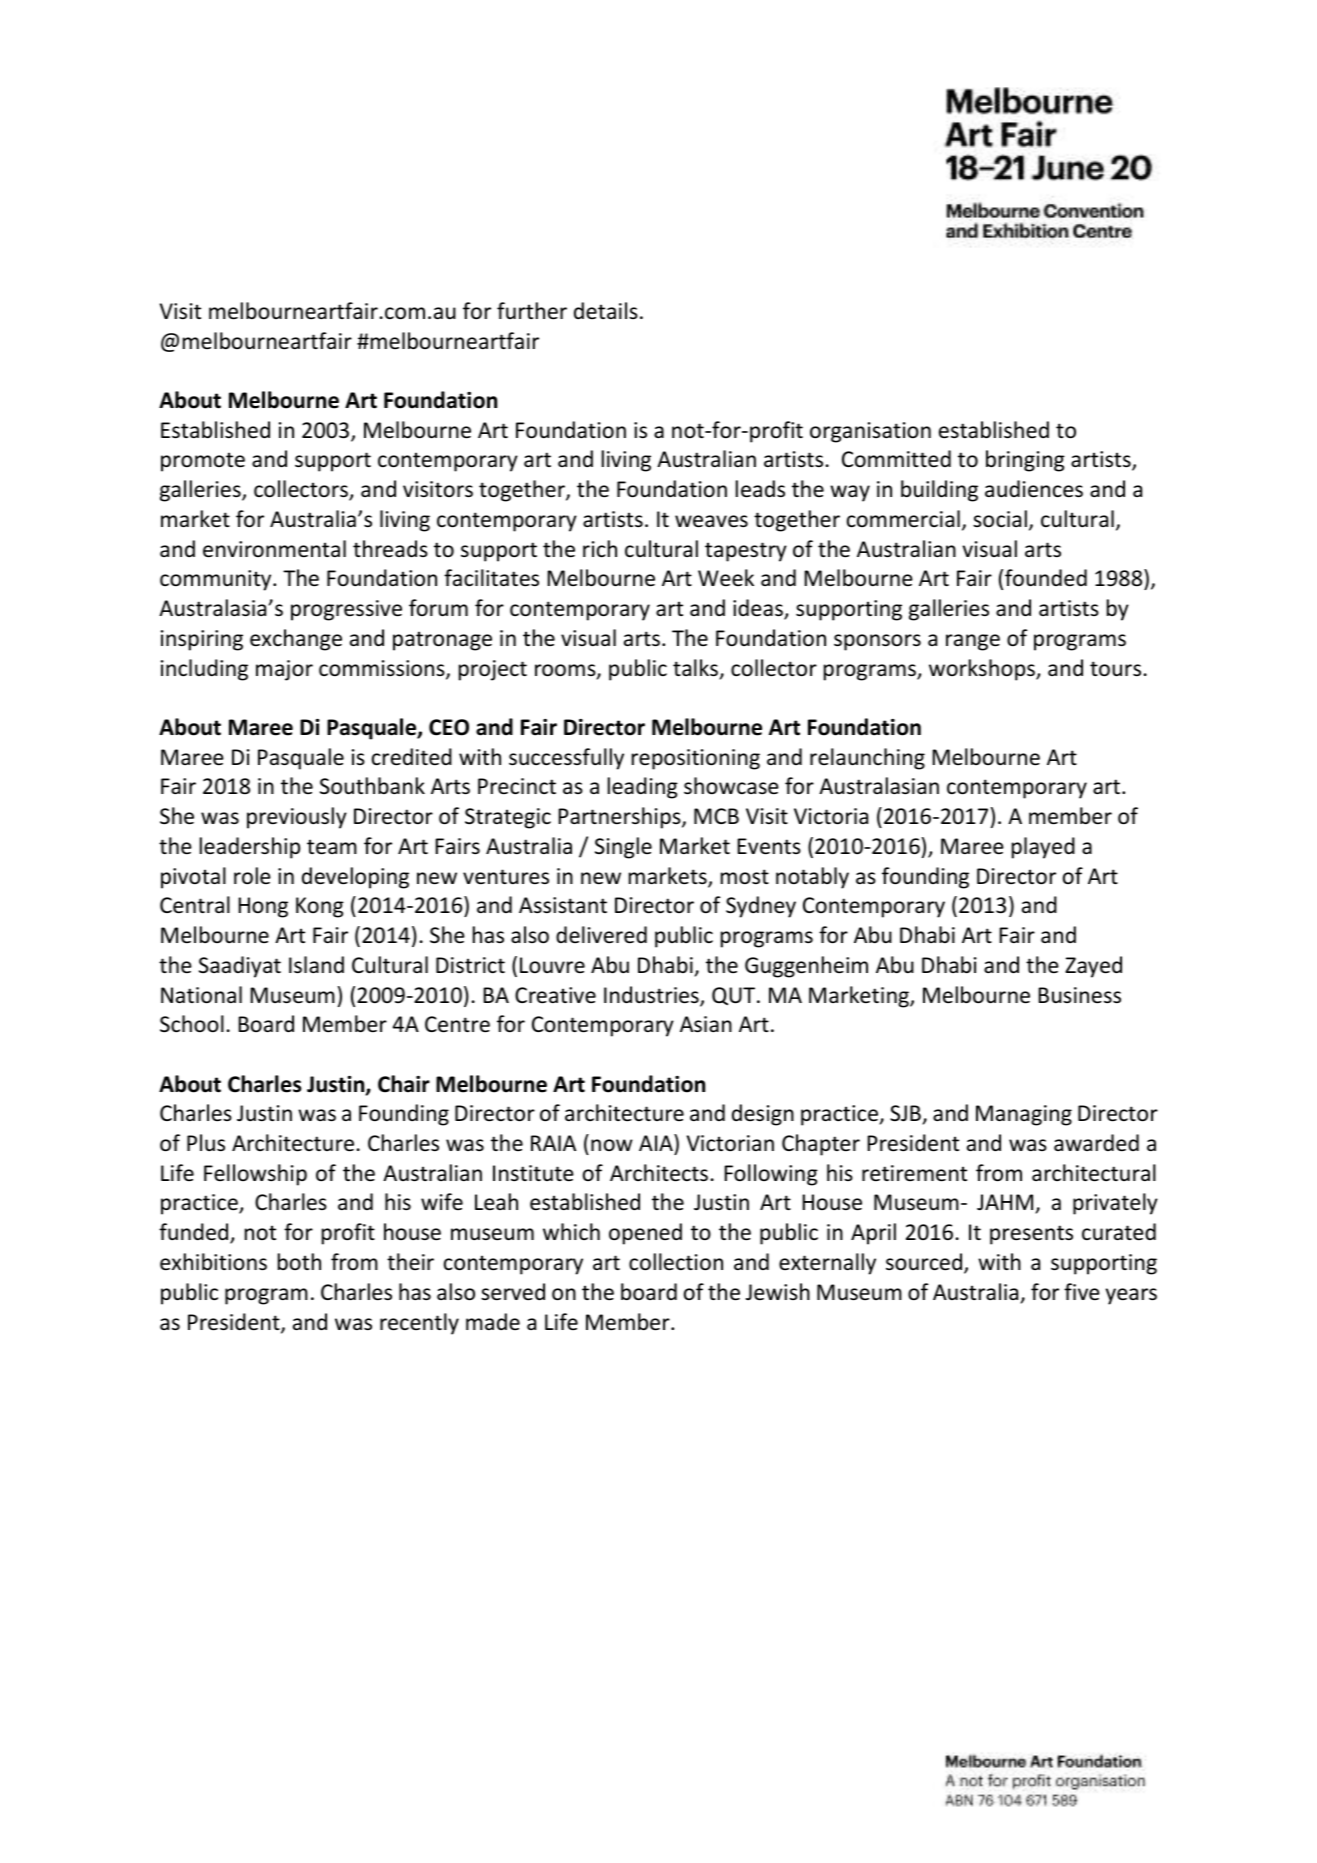 This screenshot has width=1317, height=1863. Describe the element at coordinates (612, 1145) in the screenshot. I see `now` at that location.
